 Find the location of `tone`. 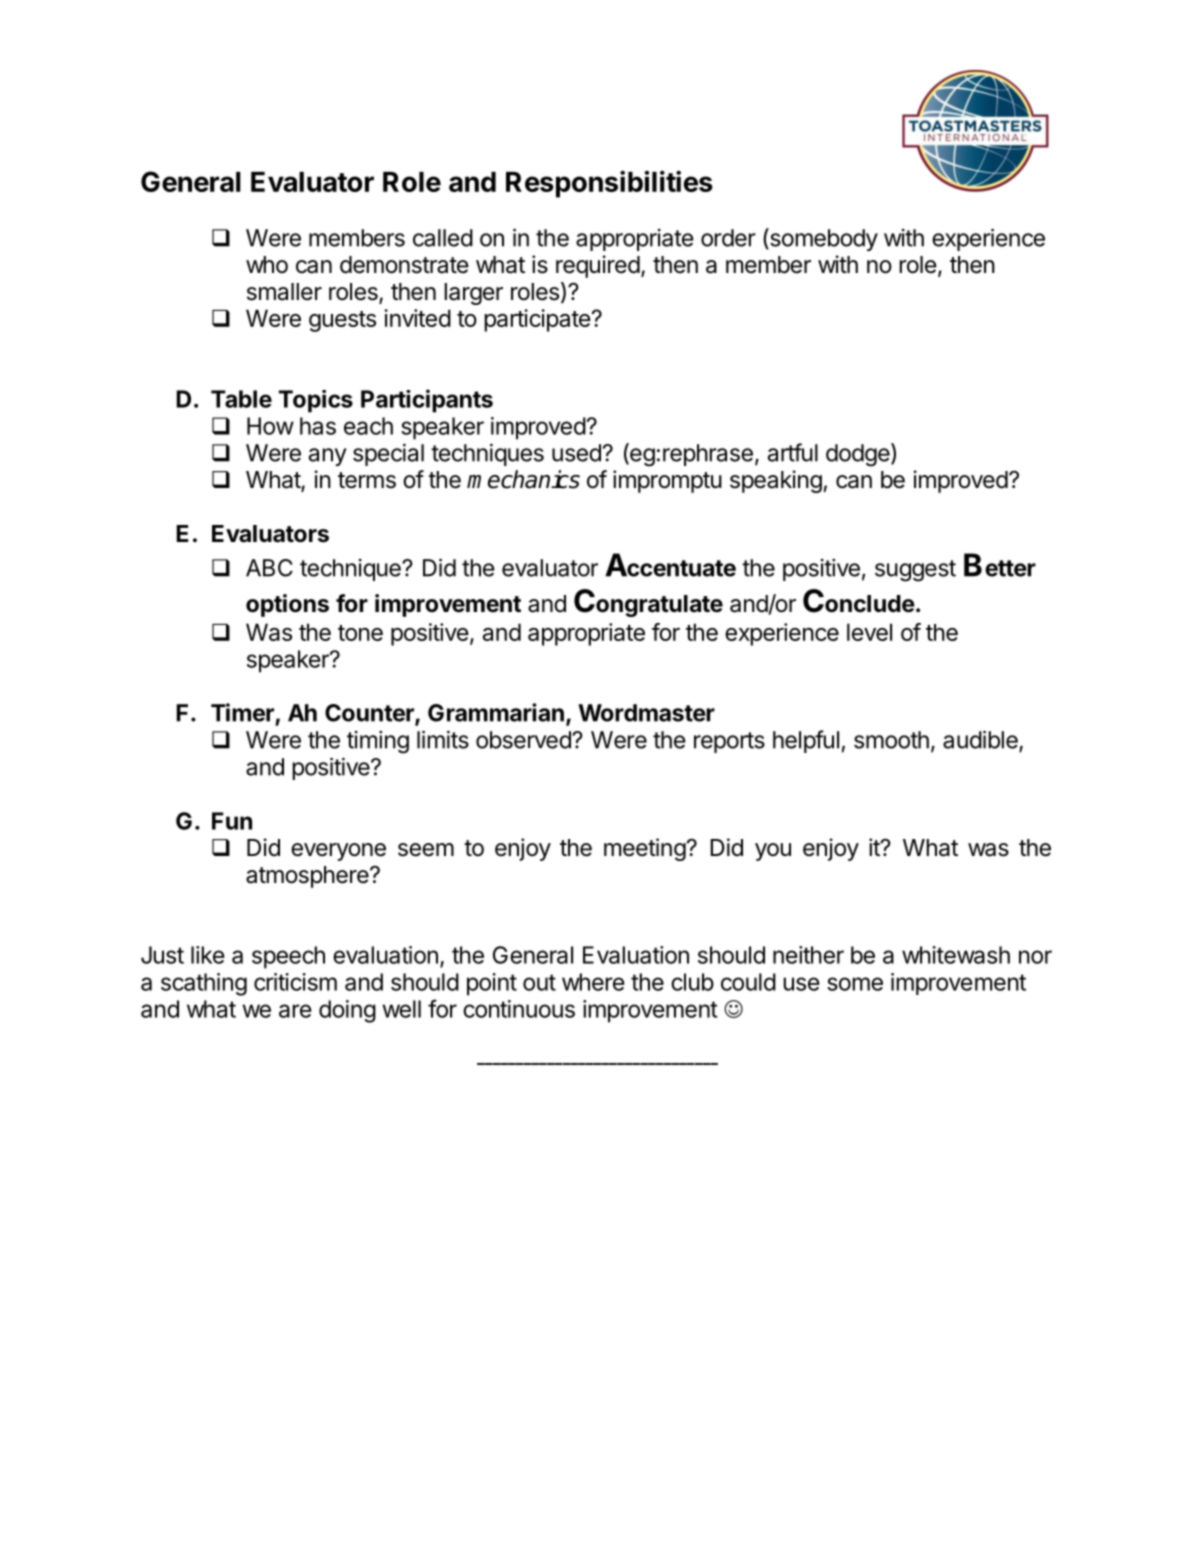

tone is located at coordinates (360, 633).
